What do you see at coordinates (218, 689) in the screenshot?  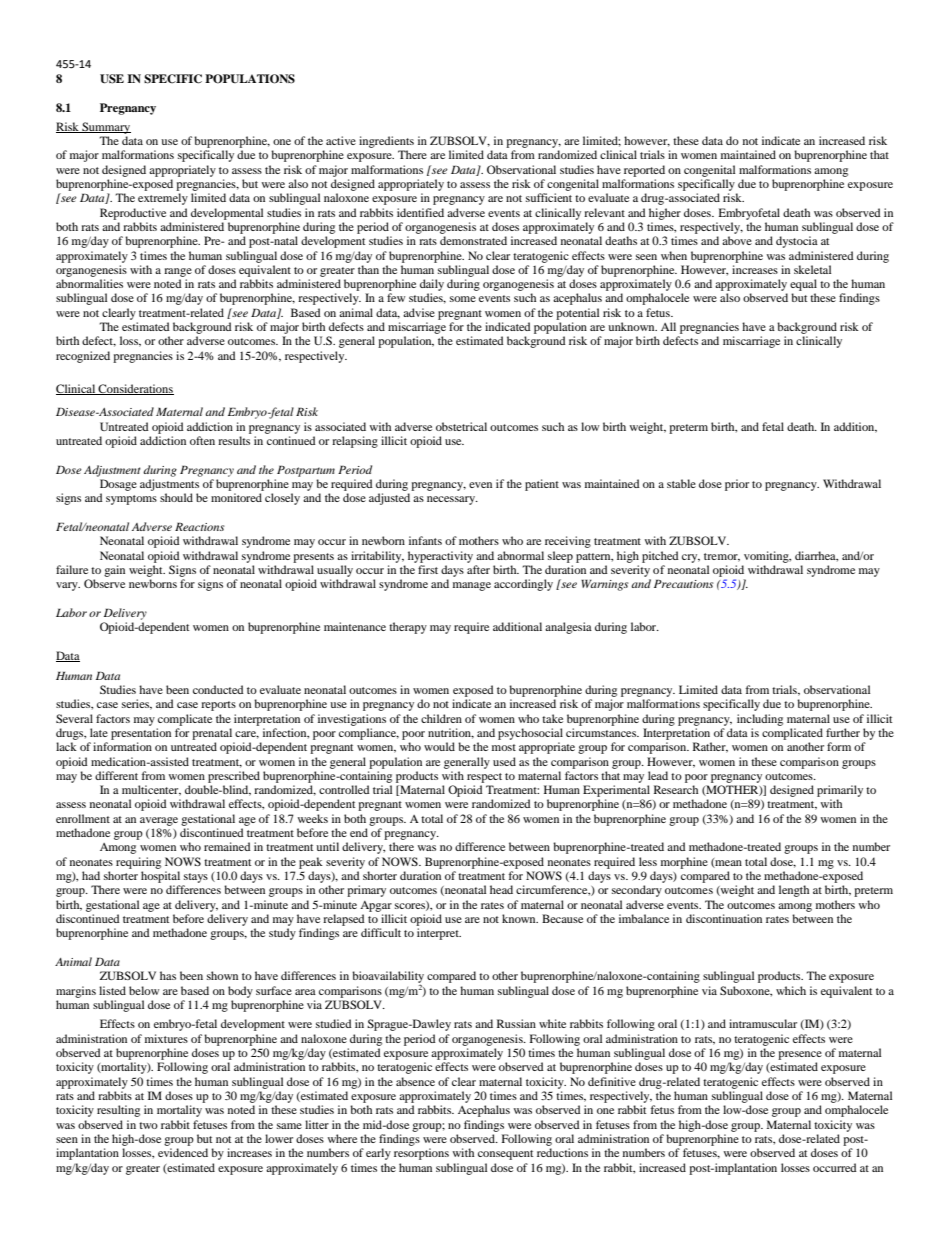 I see `conducted` at bounding box center [218, 689].
